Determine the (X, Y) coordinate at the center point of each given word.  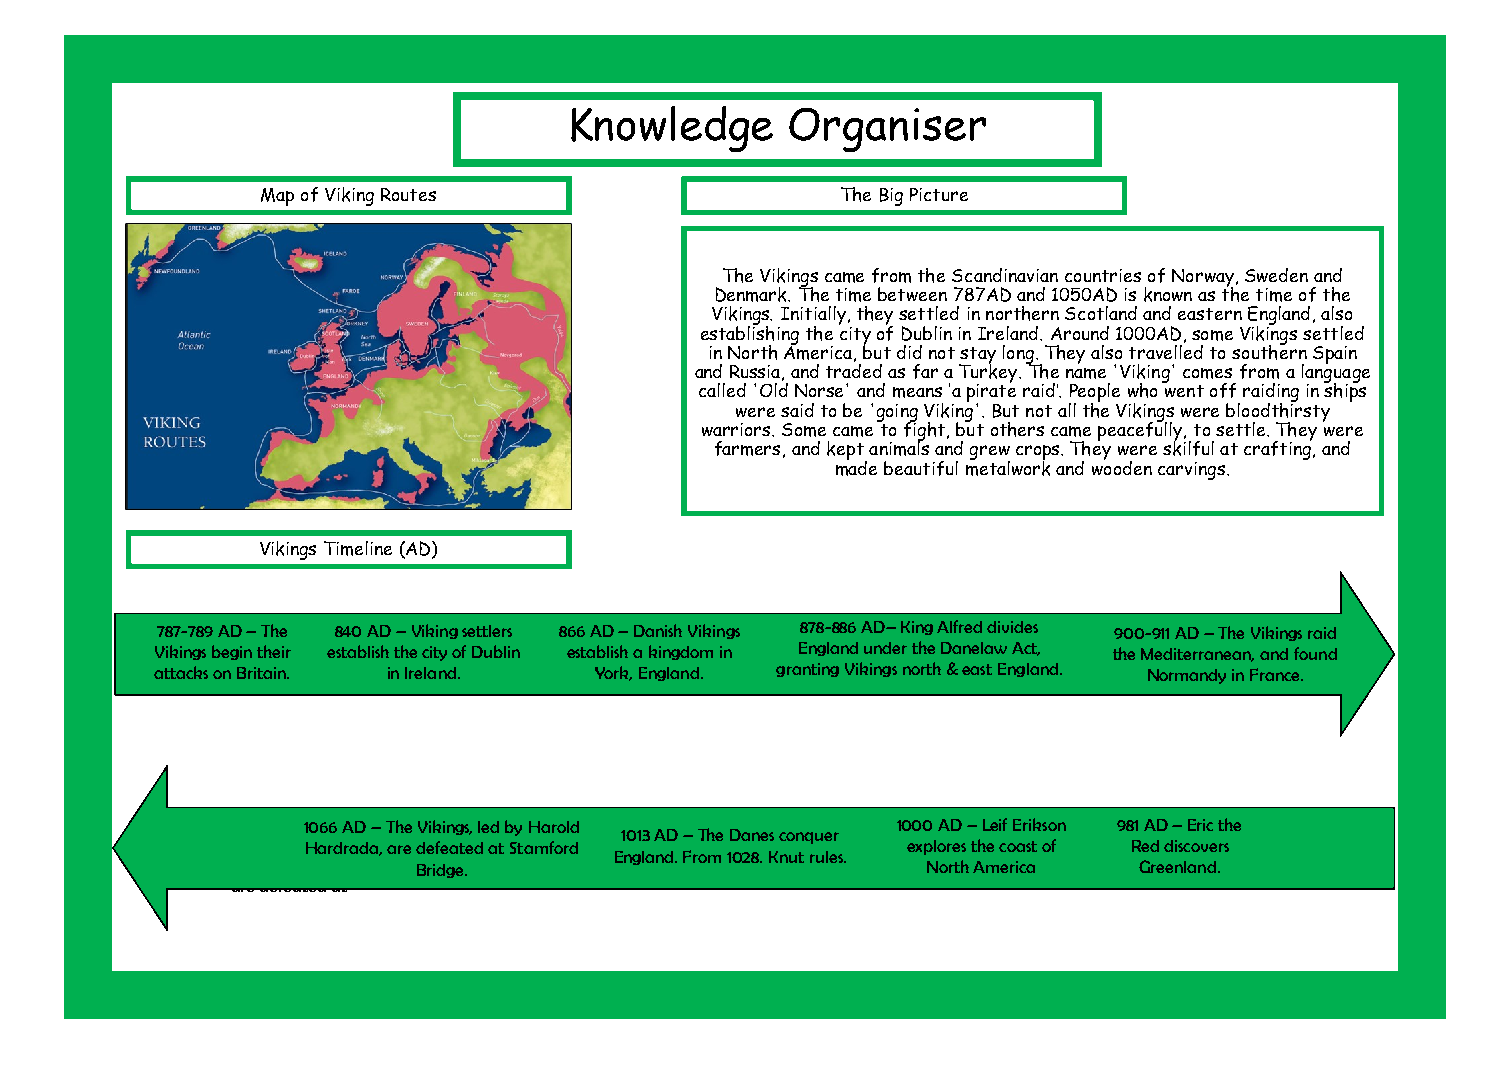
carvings (1191, 471)
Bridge (442, 871)
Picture (939, 194)
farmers (749, 449)
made (856, 467)
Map (277, 197)
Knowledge (672, 129)
